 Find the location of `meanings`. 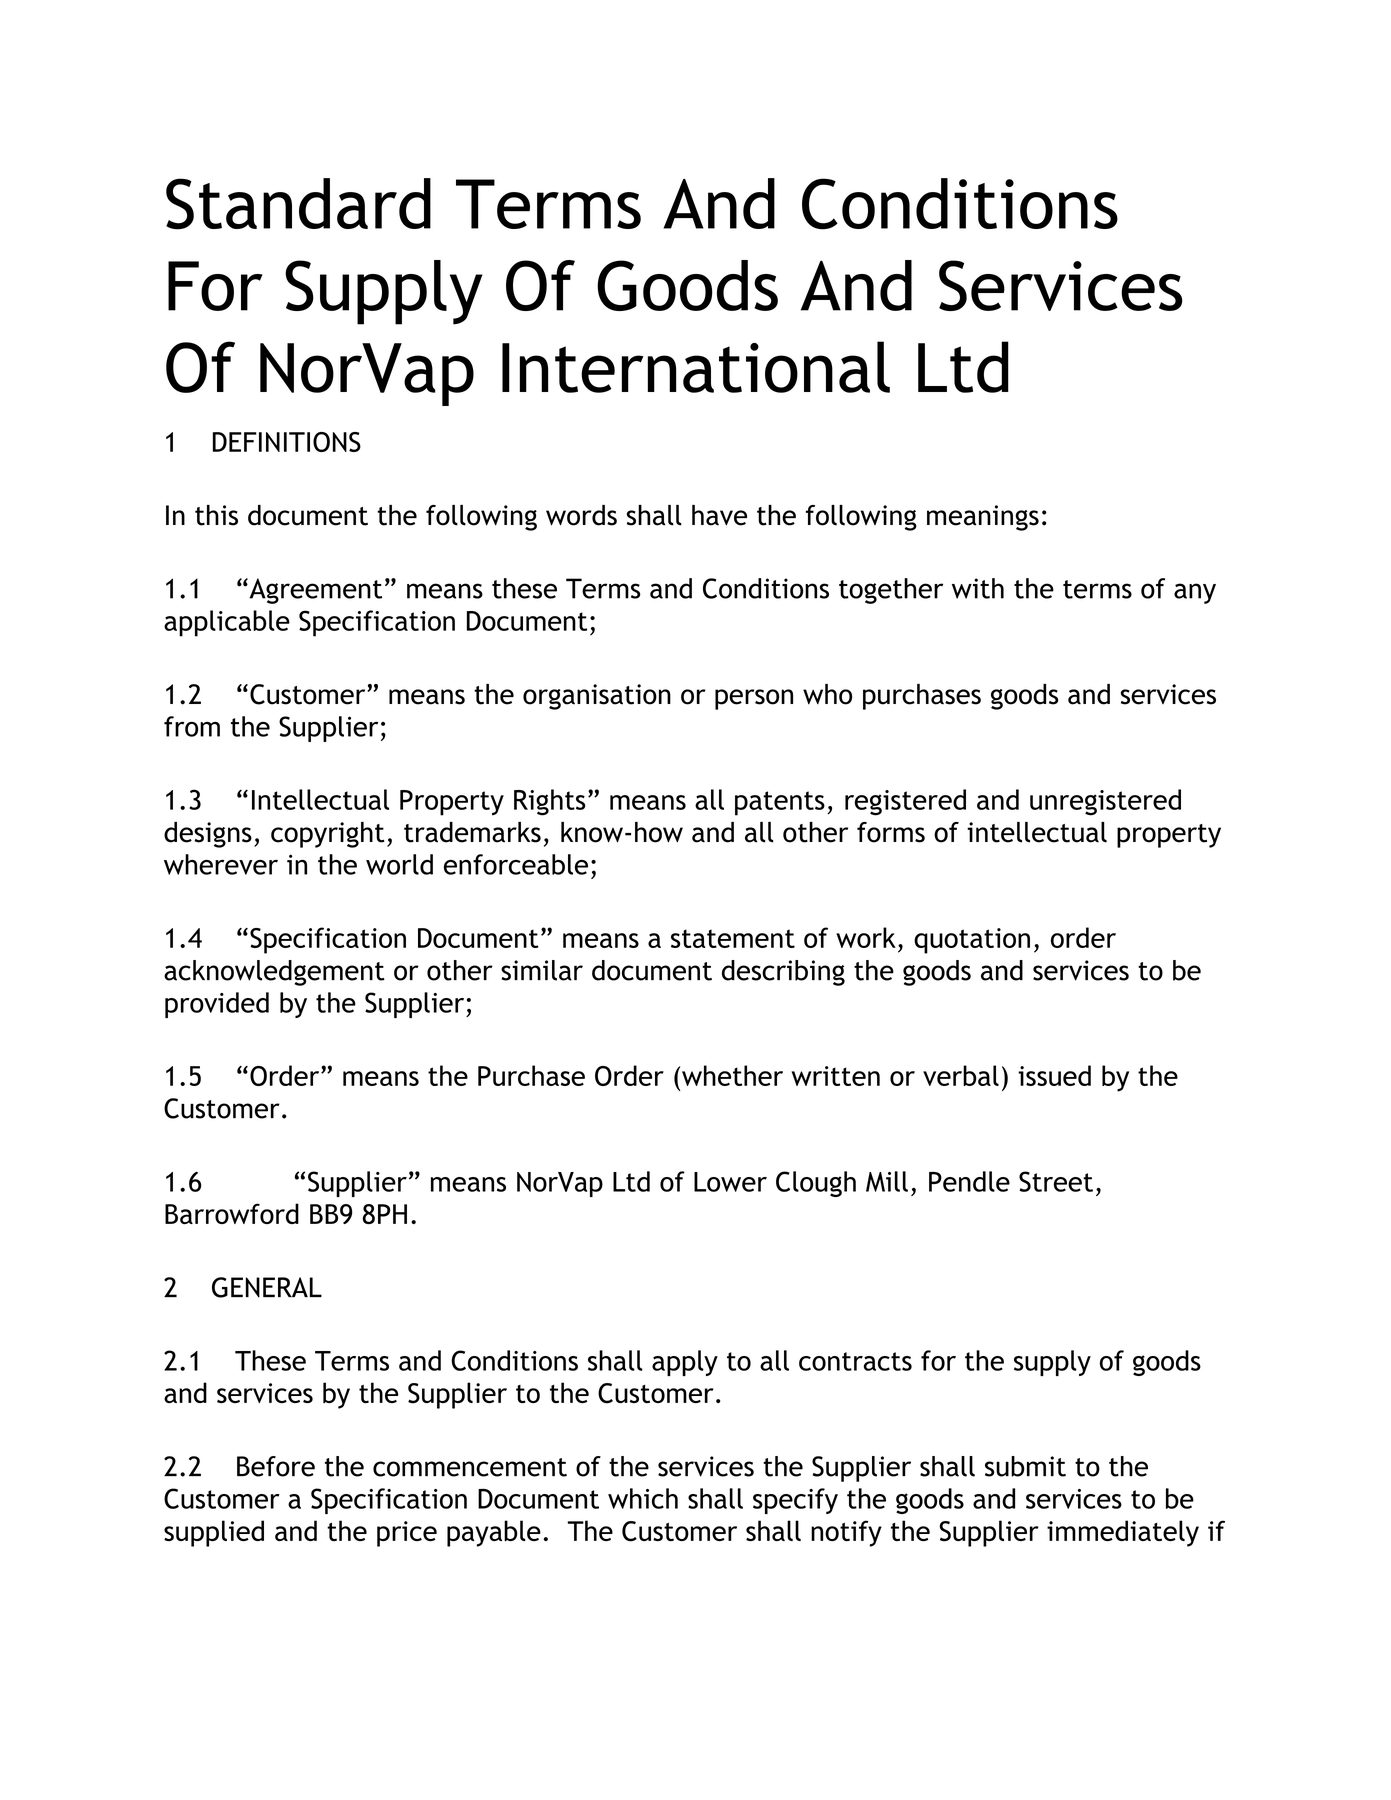

meanings is located at coordinates (983, 518).
